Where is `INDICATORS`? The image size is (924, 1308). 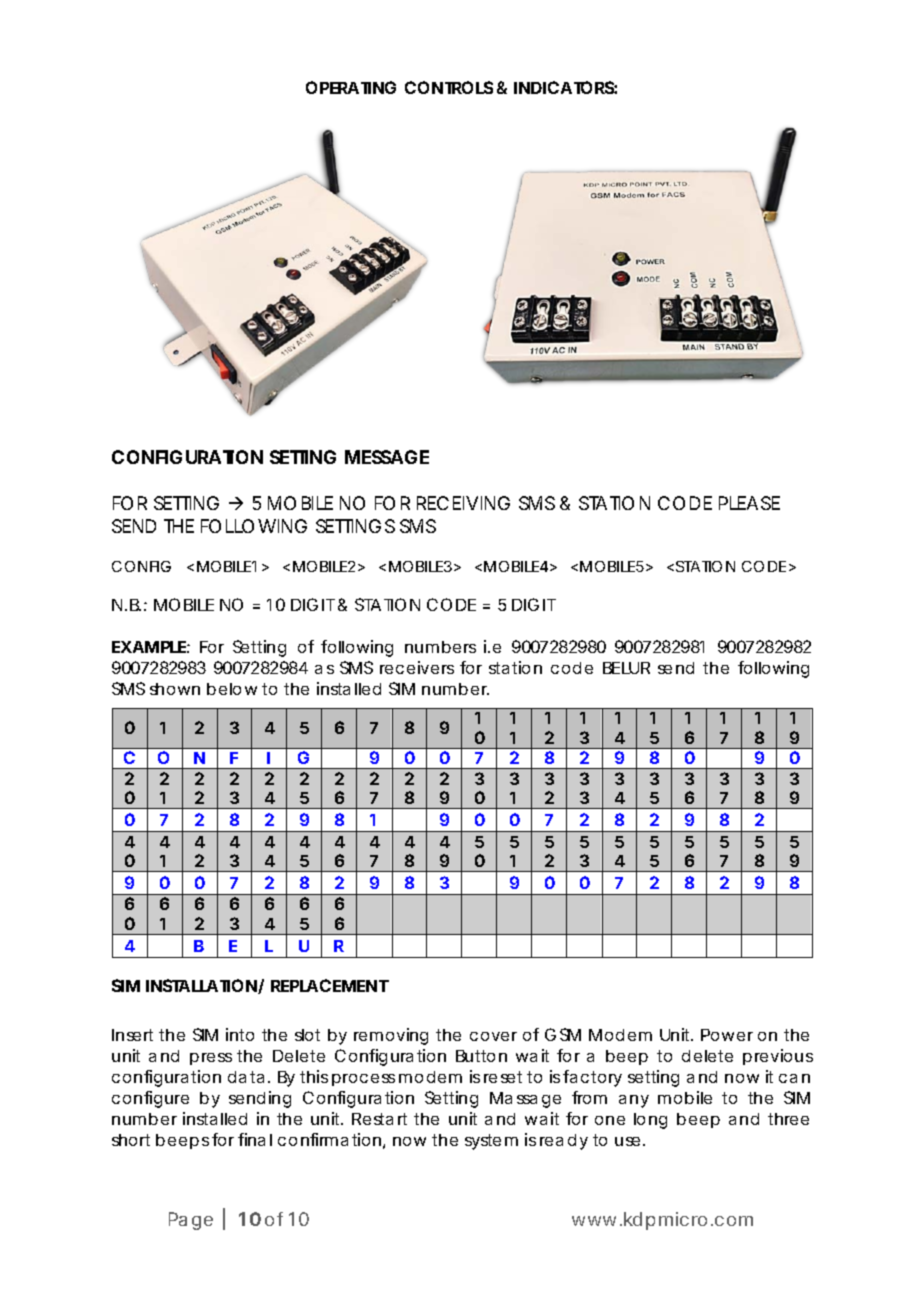
INDICATORS is located at coordinates (564, 87).
